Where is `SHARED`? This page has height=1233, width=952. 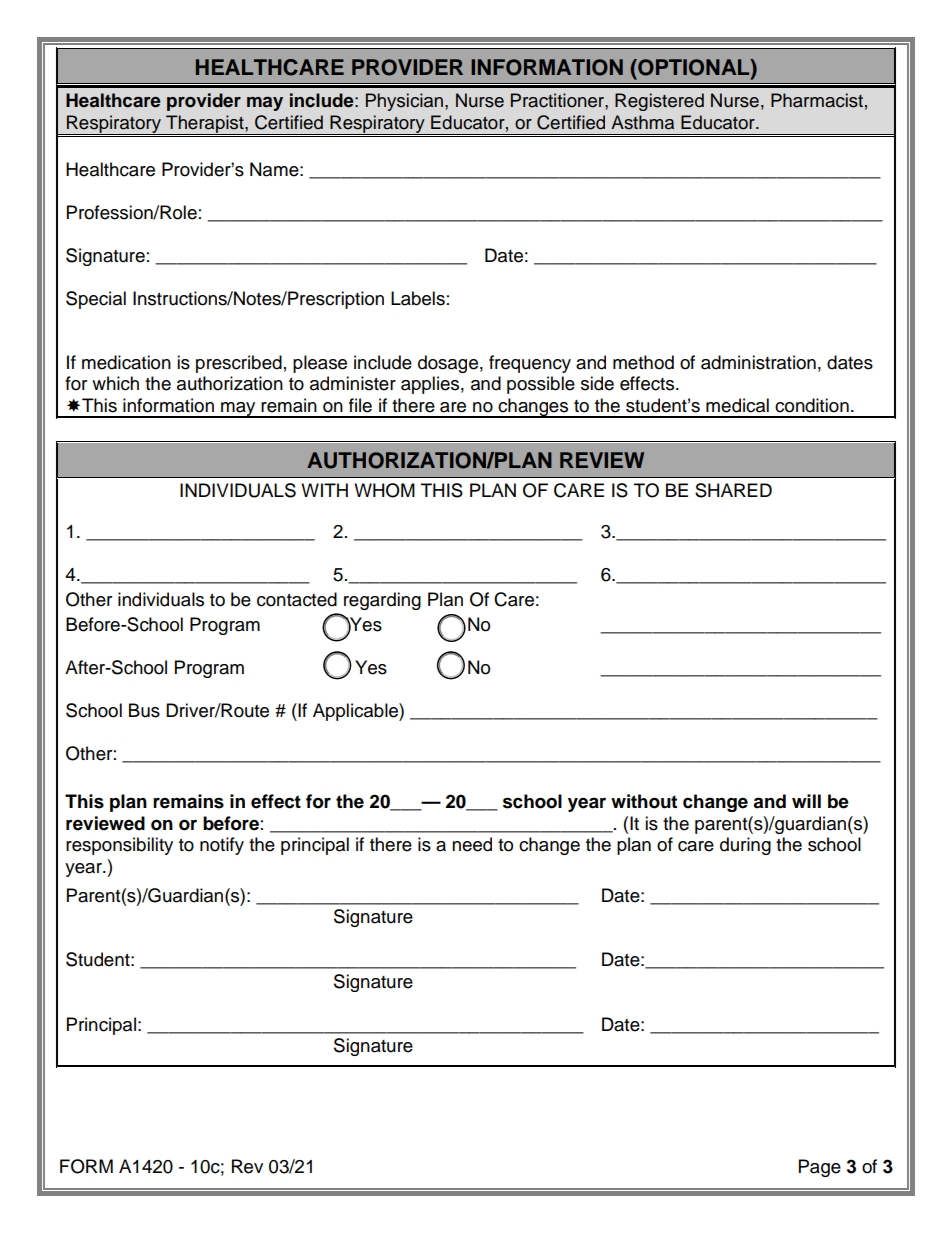 SHARED is located at coordinates (733, 490).
